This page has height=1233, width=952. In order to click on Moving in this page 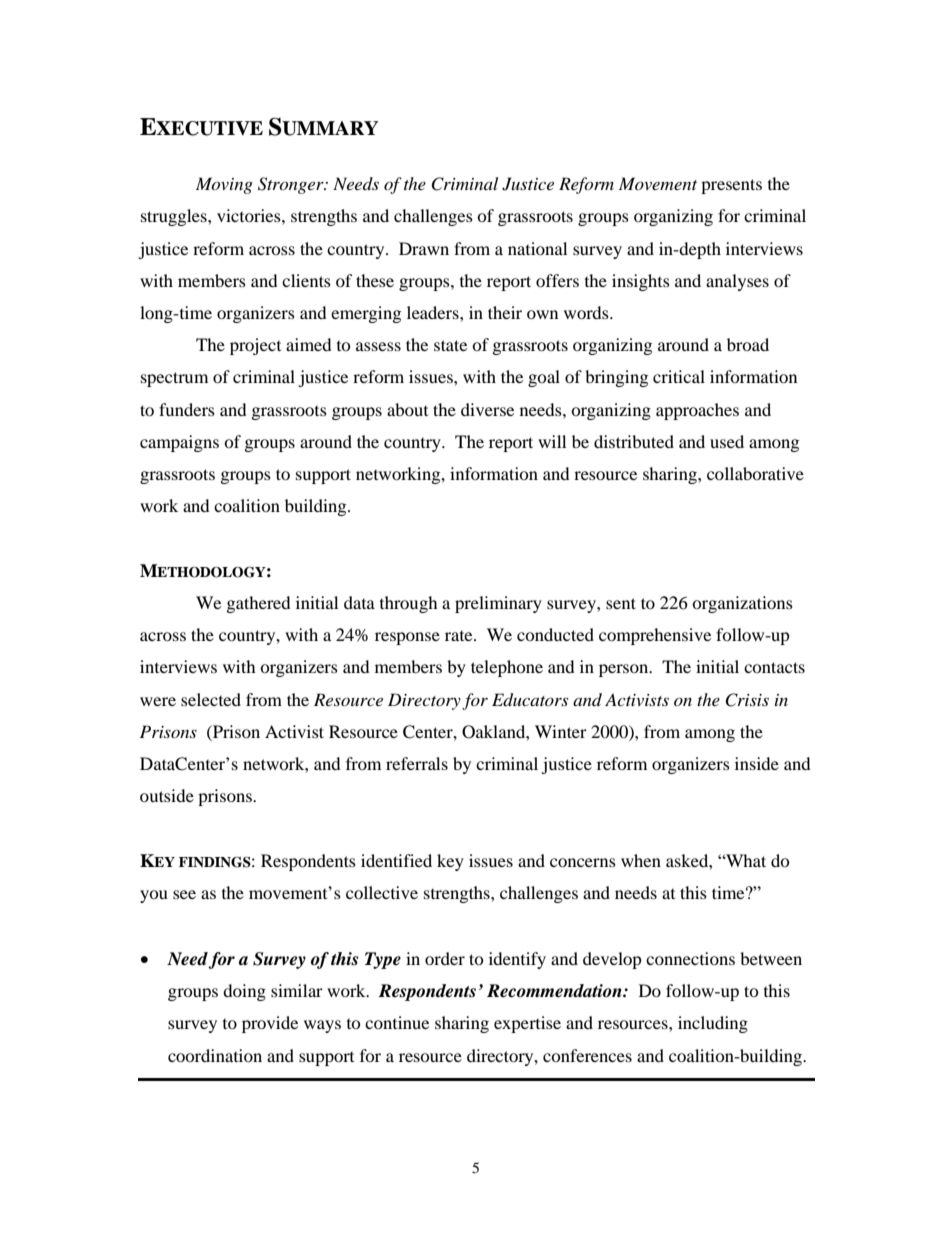, I will do `click(224, 185)`.
